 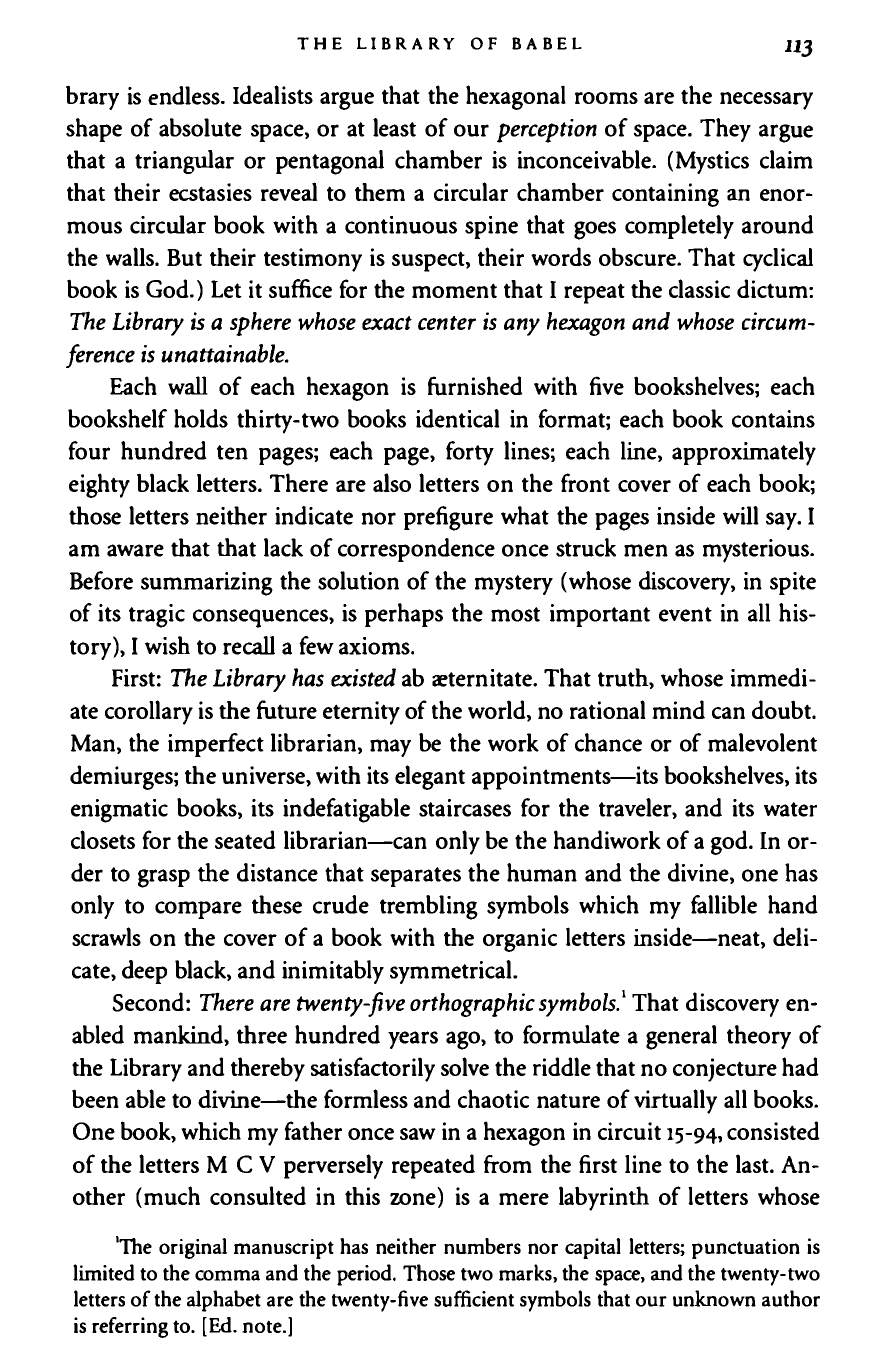 What do you see at coordinates (201, 418) in the screenshot?
I see `holds` at bounding box center [201, 418].
